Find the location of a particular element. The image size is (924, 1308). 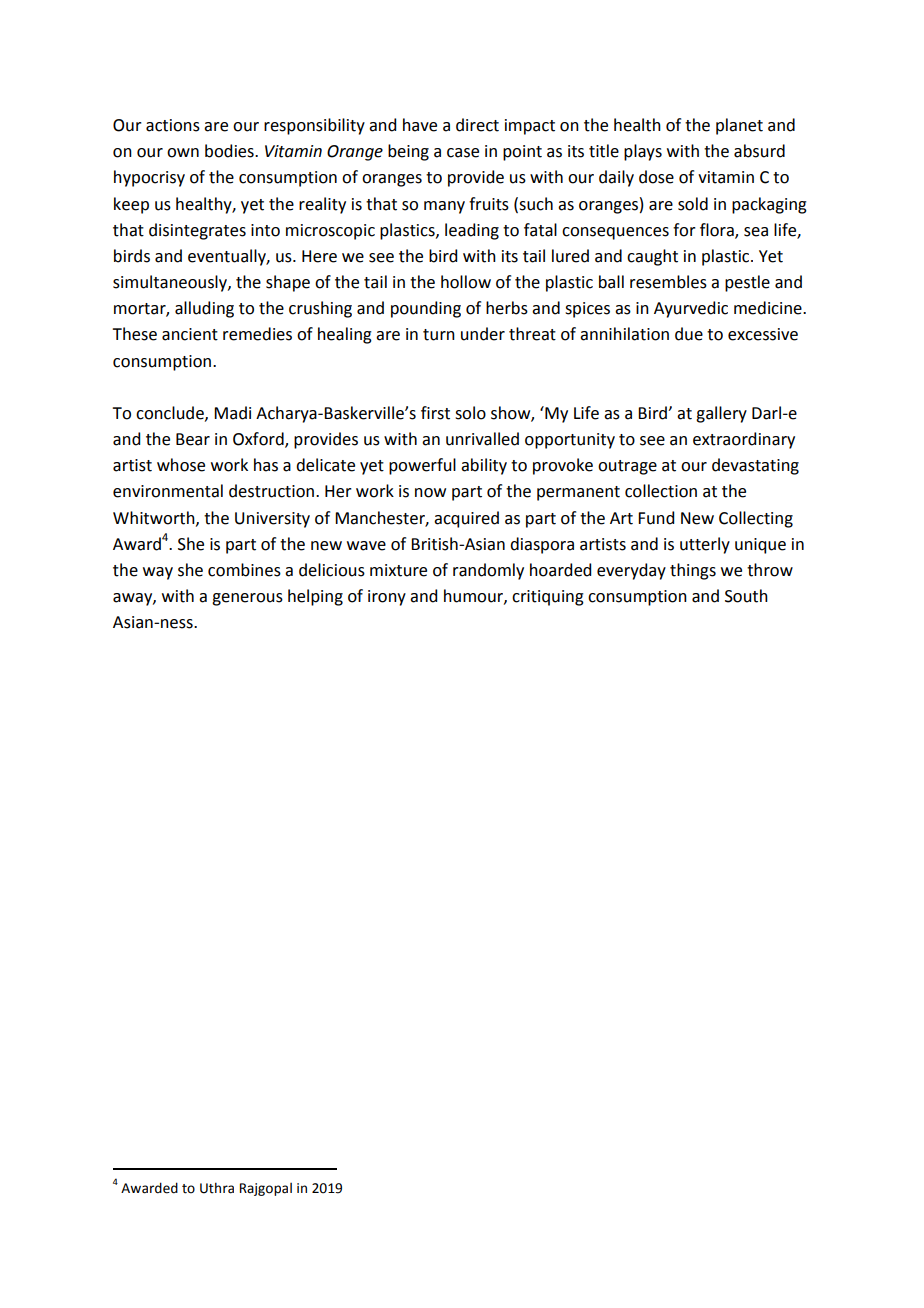

case is located at coordinates (463, 153).
